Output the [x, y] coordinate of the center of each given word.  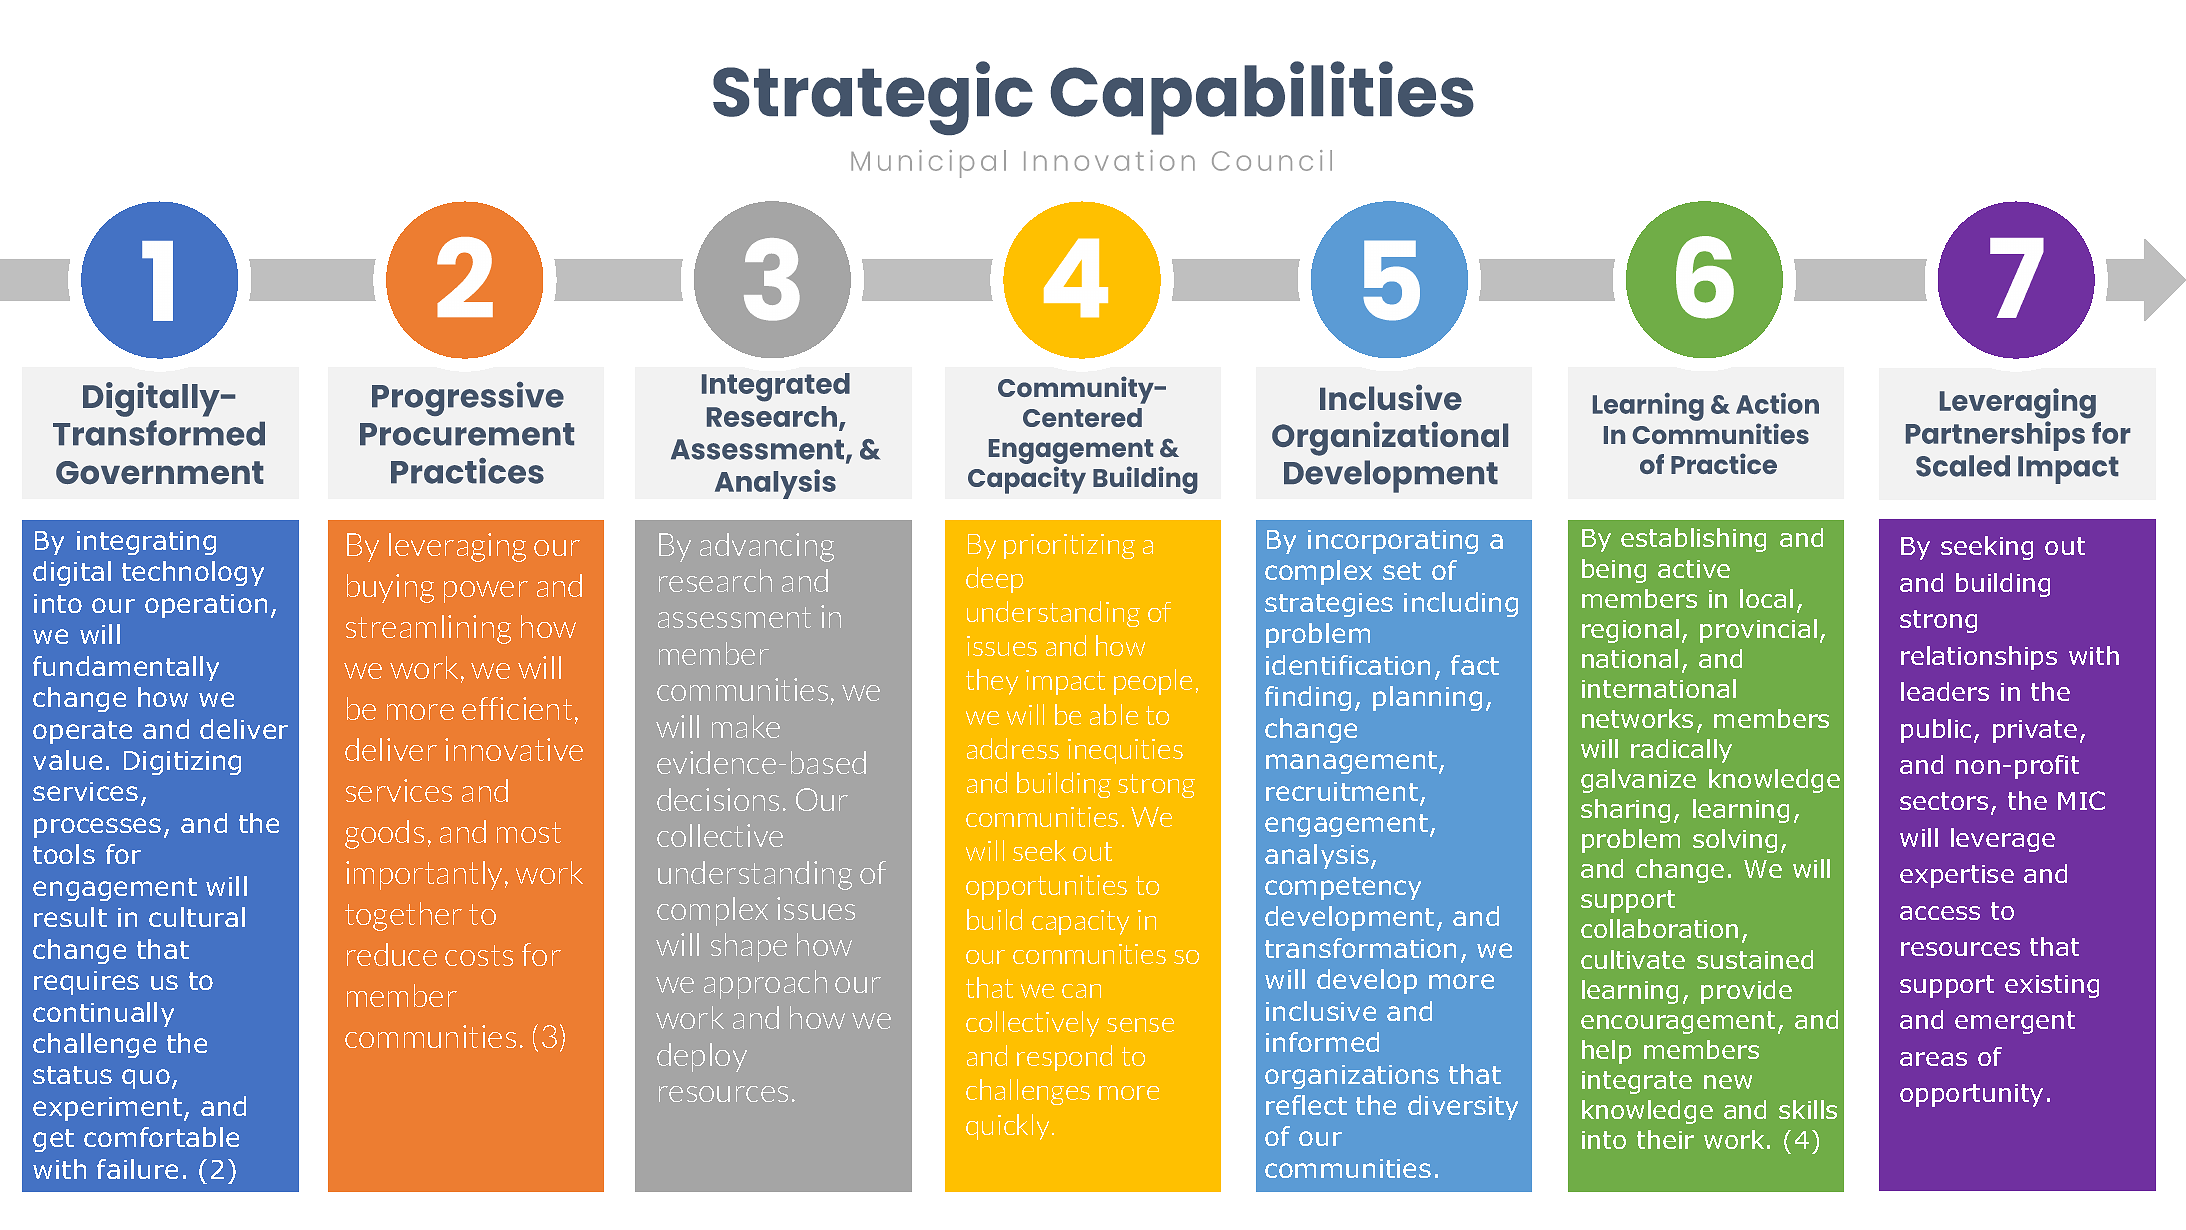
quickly [1009, 1127]
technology [193, 573]
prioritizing [1069, 546]
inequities [1125, 751]
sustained [1755, 959]
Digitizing [182, 763]
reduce [392, 954]
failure [137, 1169]
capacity [1080, 922]
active [1694, 569]
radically [1681, 751]
